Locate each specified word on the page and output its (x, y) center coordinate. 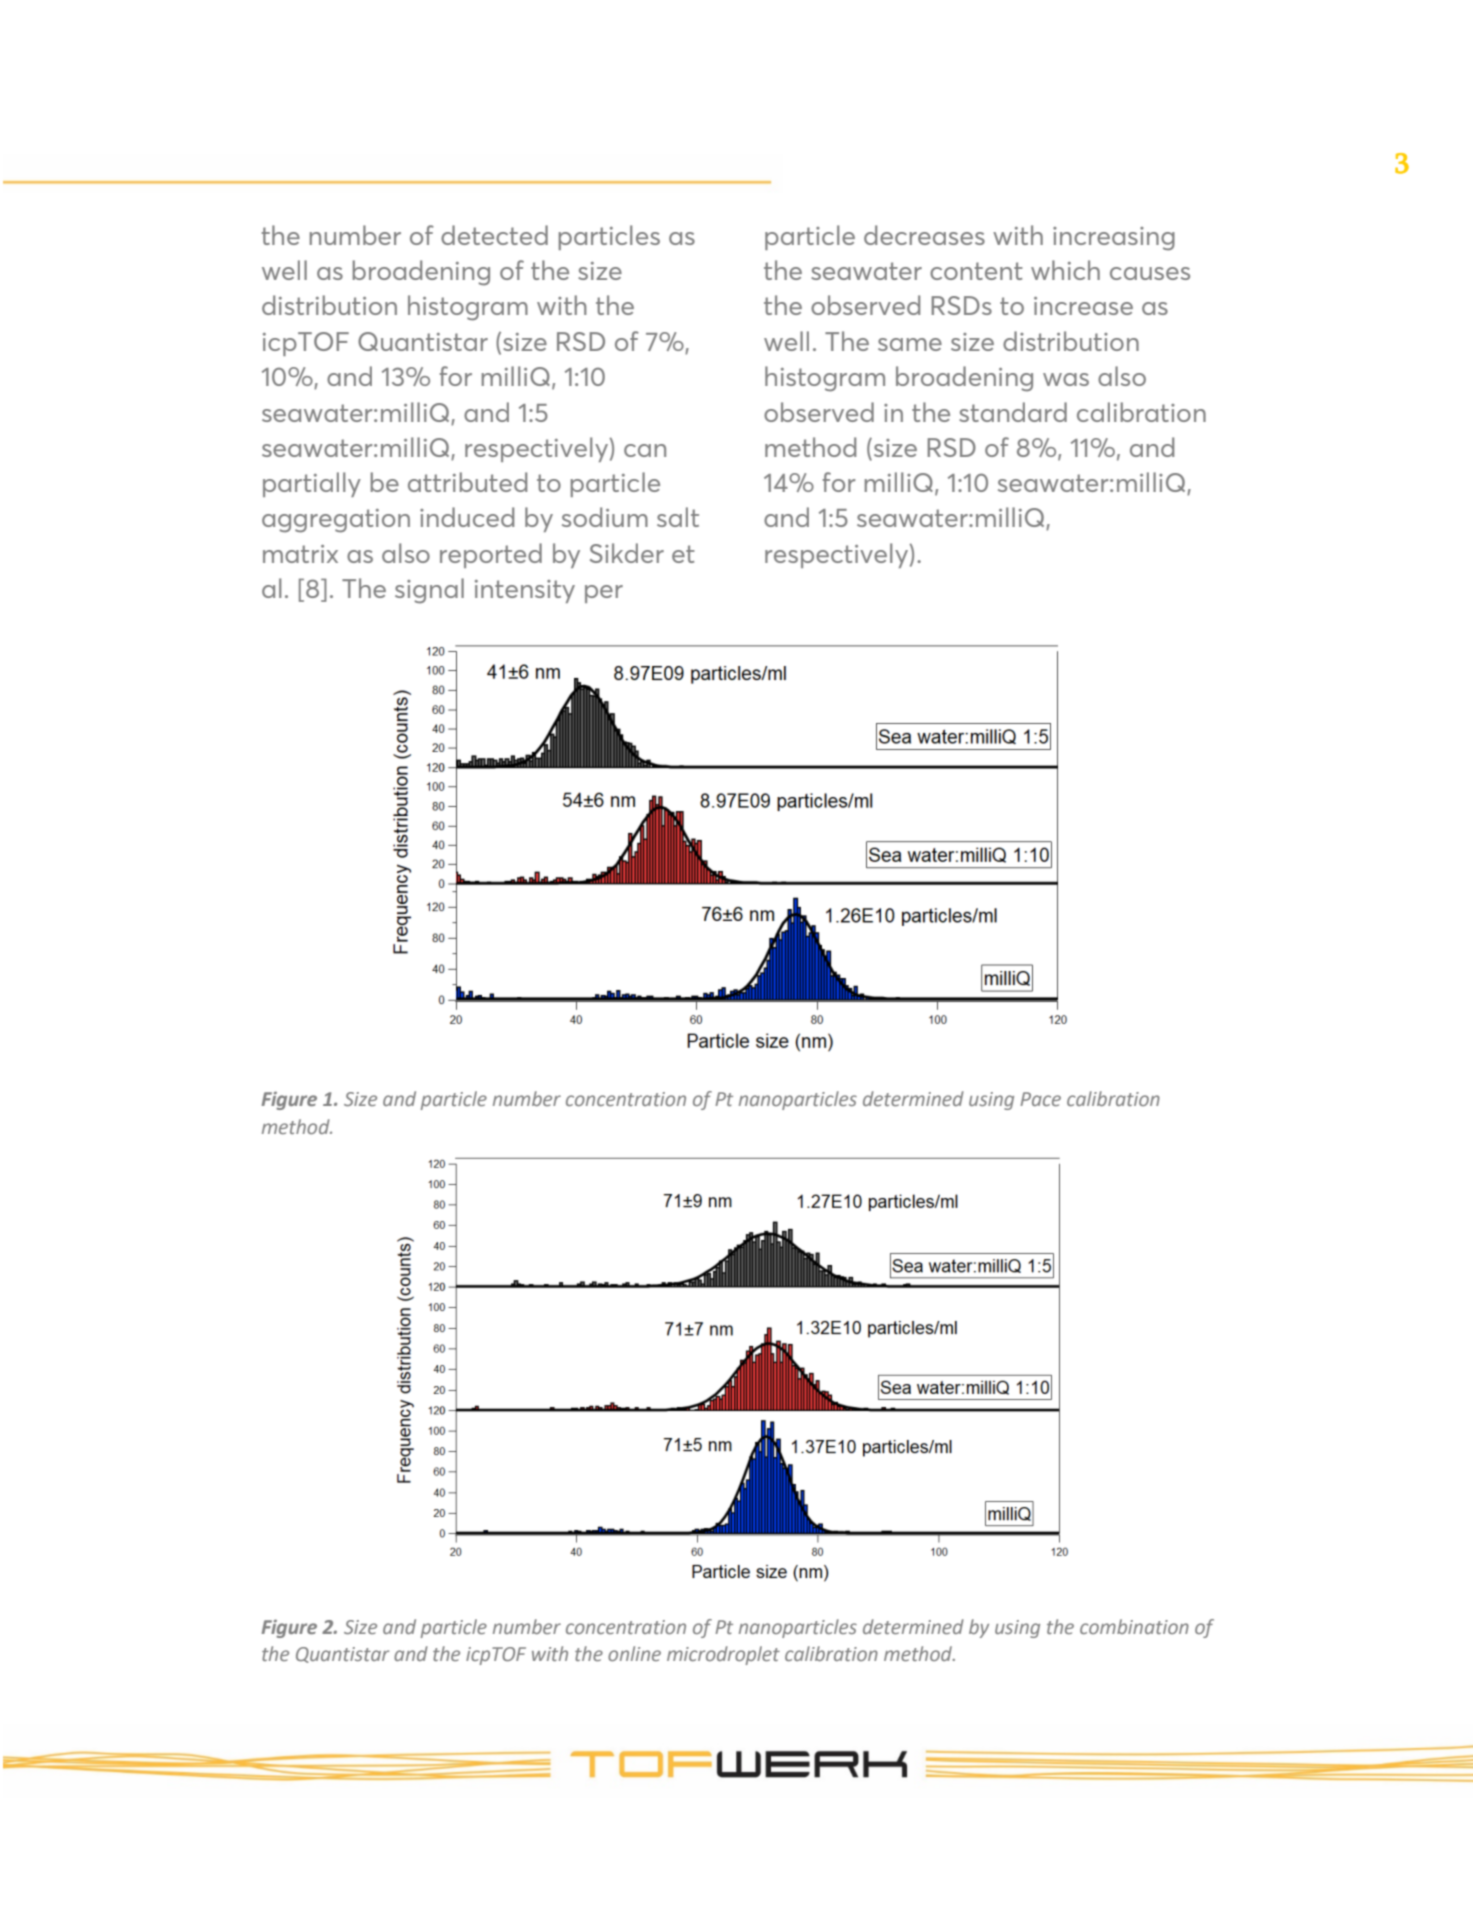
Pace (1040, 1099)
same (910, 344)
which (1065, 270)
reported (491, 555)
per (604, 594)
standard (1013, 412)
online (634, 1653)
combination (1134, 1626)
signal (429, 591)
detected (494, 235)
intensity (525, 591)
